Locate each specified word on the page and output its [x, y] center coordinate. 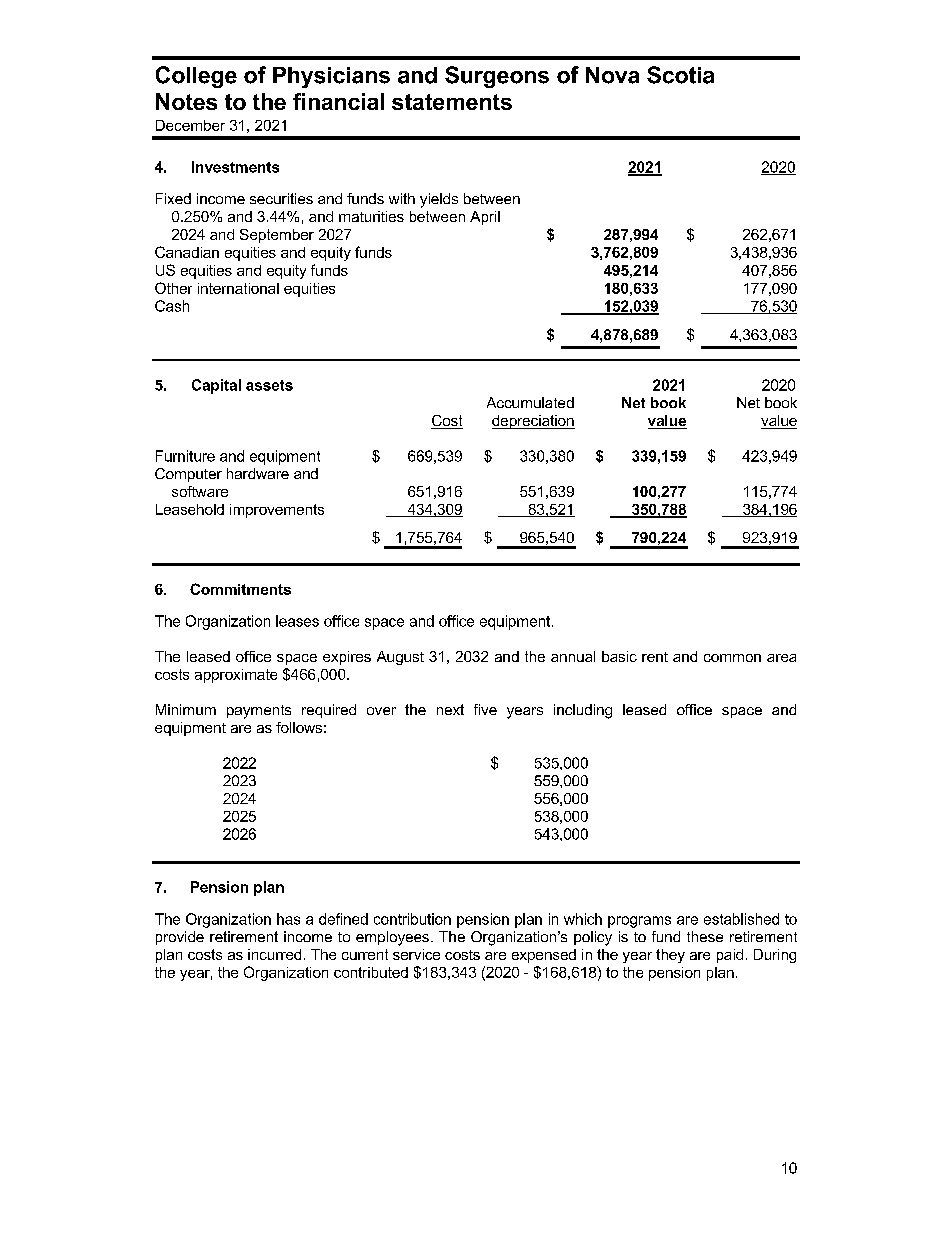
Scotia [680, 75]
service [416, 954]
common [732, 658]
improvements [277, 511]
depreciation [533, 422]
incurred [274, 954]
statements [452, 102]
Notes [186, 101]
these [705, 936]
